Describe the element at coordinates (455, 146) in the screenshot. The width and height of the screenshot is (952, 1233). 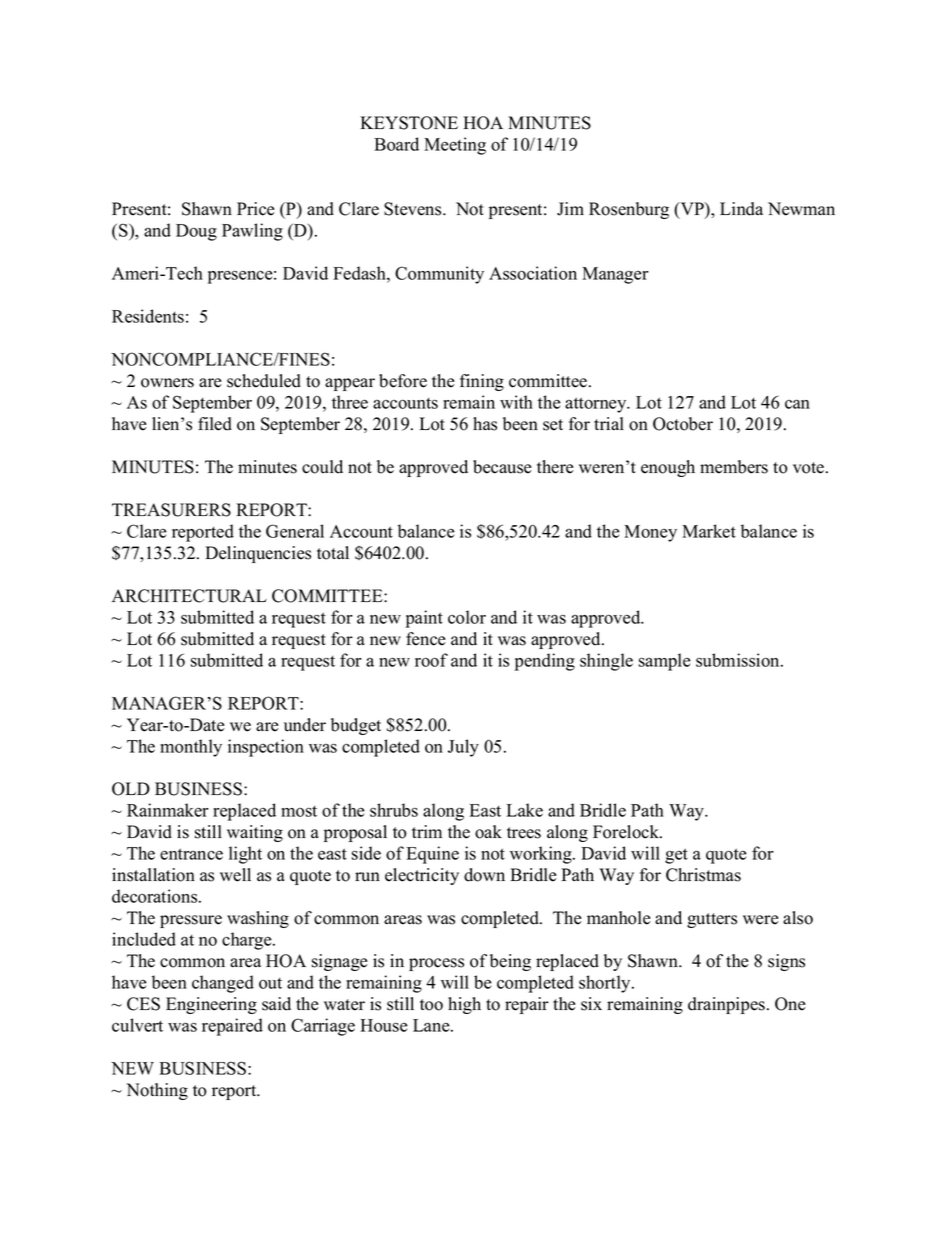
I see `Meeting` at that location.
